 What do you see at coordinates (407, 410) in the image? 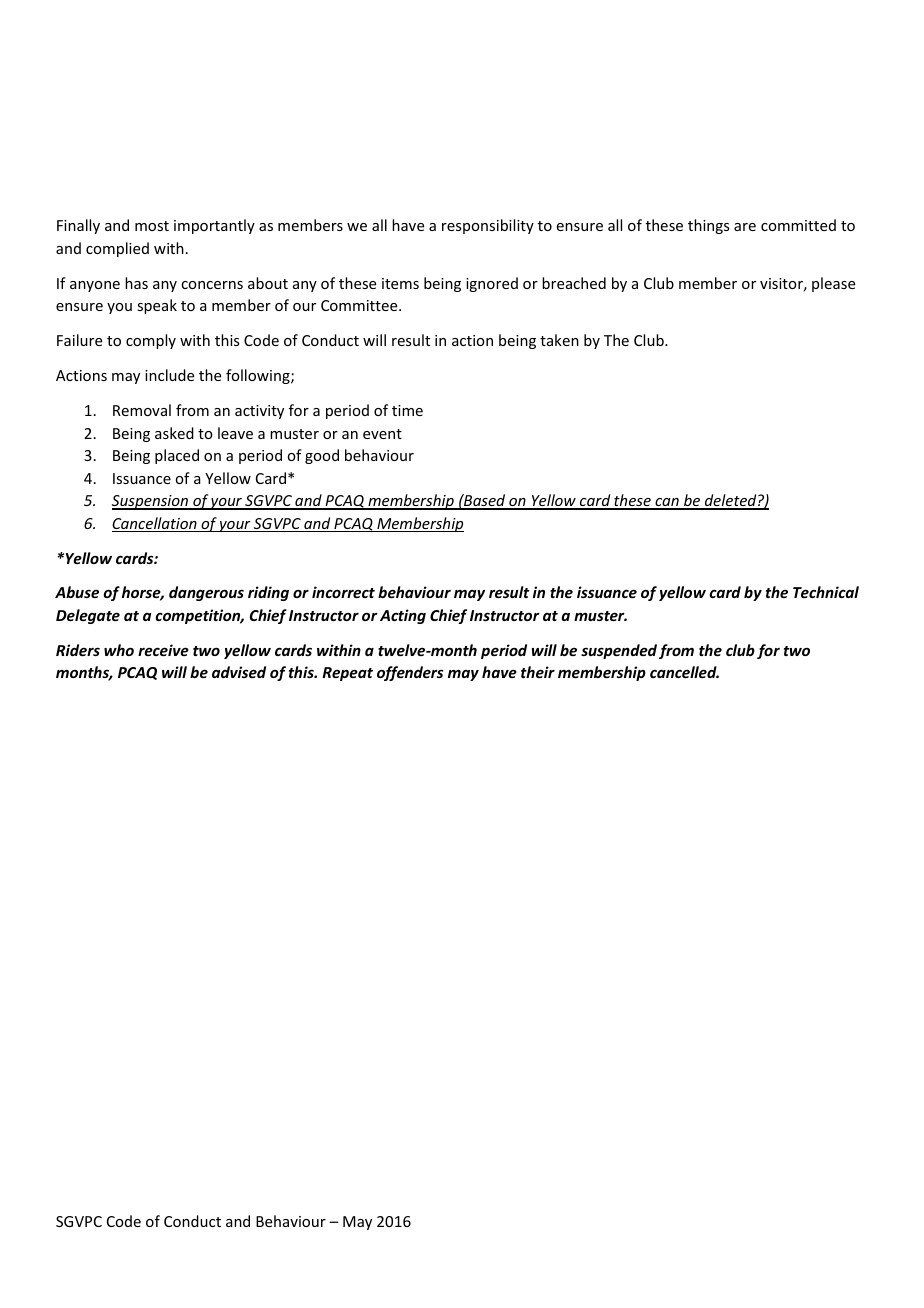
I see `time` at bounding box center [407, 410].
